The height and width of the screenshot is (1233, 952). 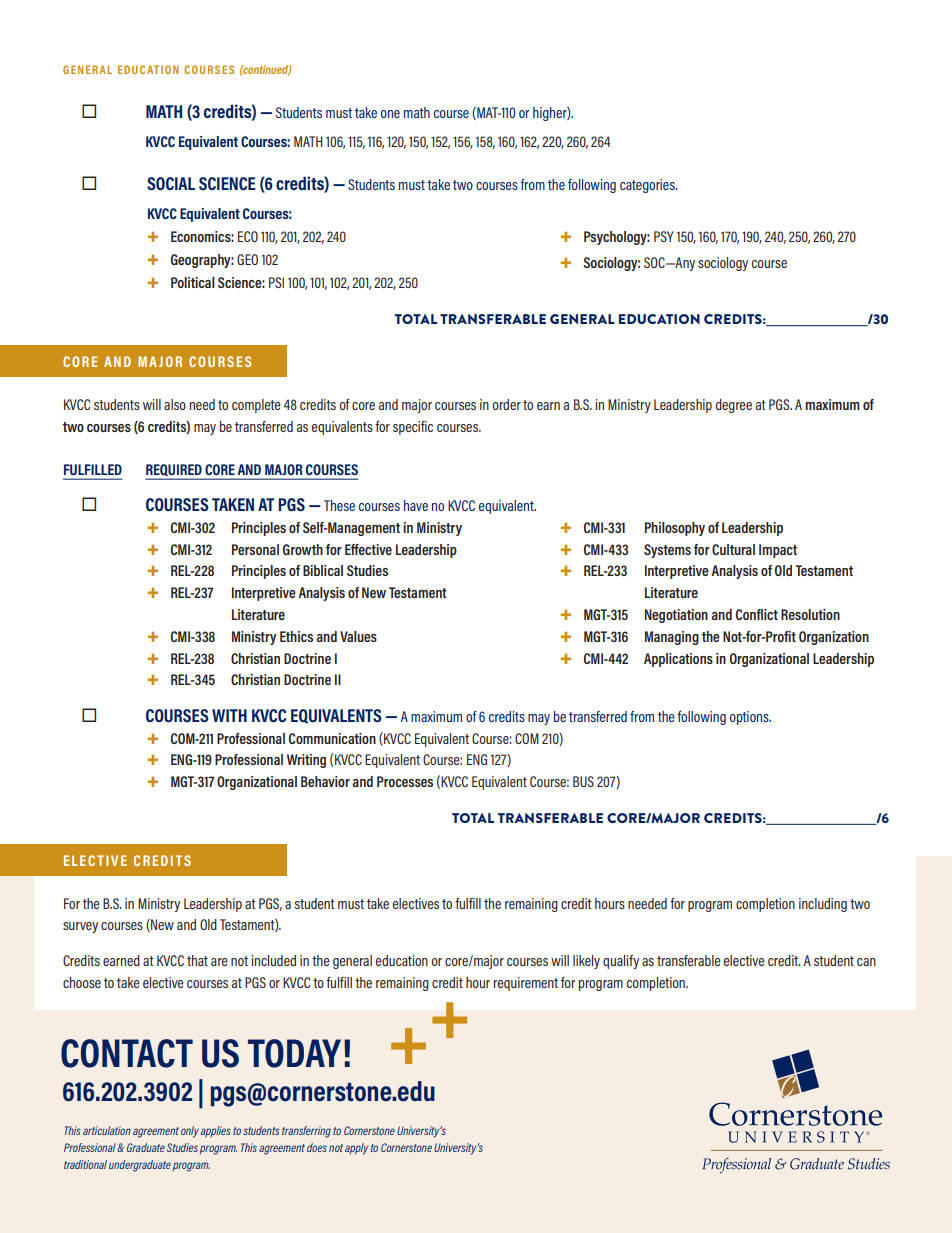 I want to click on Behavior, so click(x=325, y=781).
